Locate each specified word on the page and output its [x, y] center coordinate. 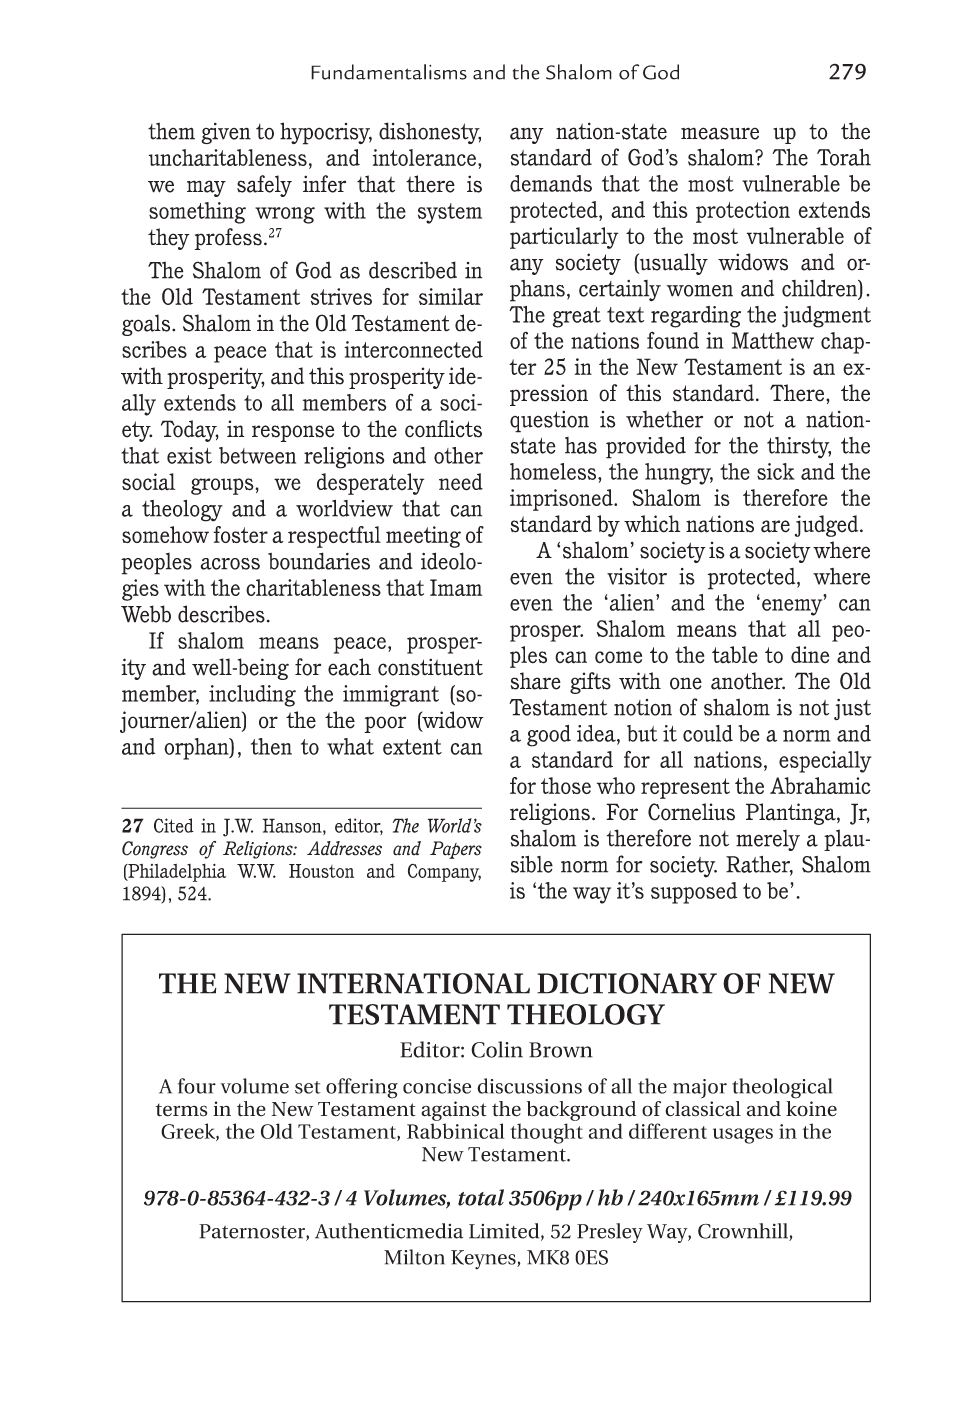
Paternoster [253, 1232]
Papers [456, 850]
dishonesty [430, 133]
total [481, 1197]
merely [768, 840]
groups [223, 486]
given [226, 134]
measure [720, 133]
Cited [174, 825]
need [461, 482]
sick [776, 471]
